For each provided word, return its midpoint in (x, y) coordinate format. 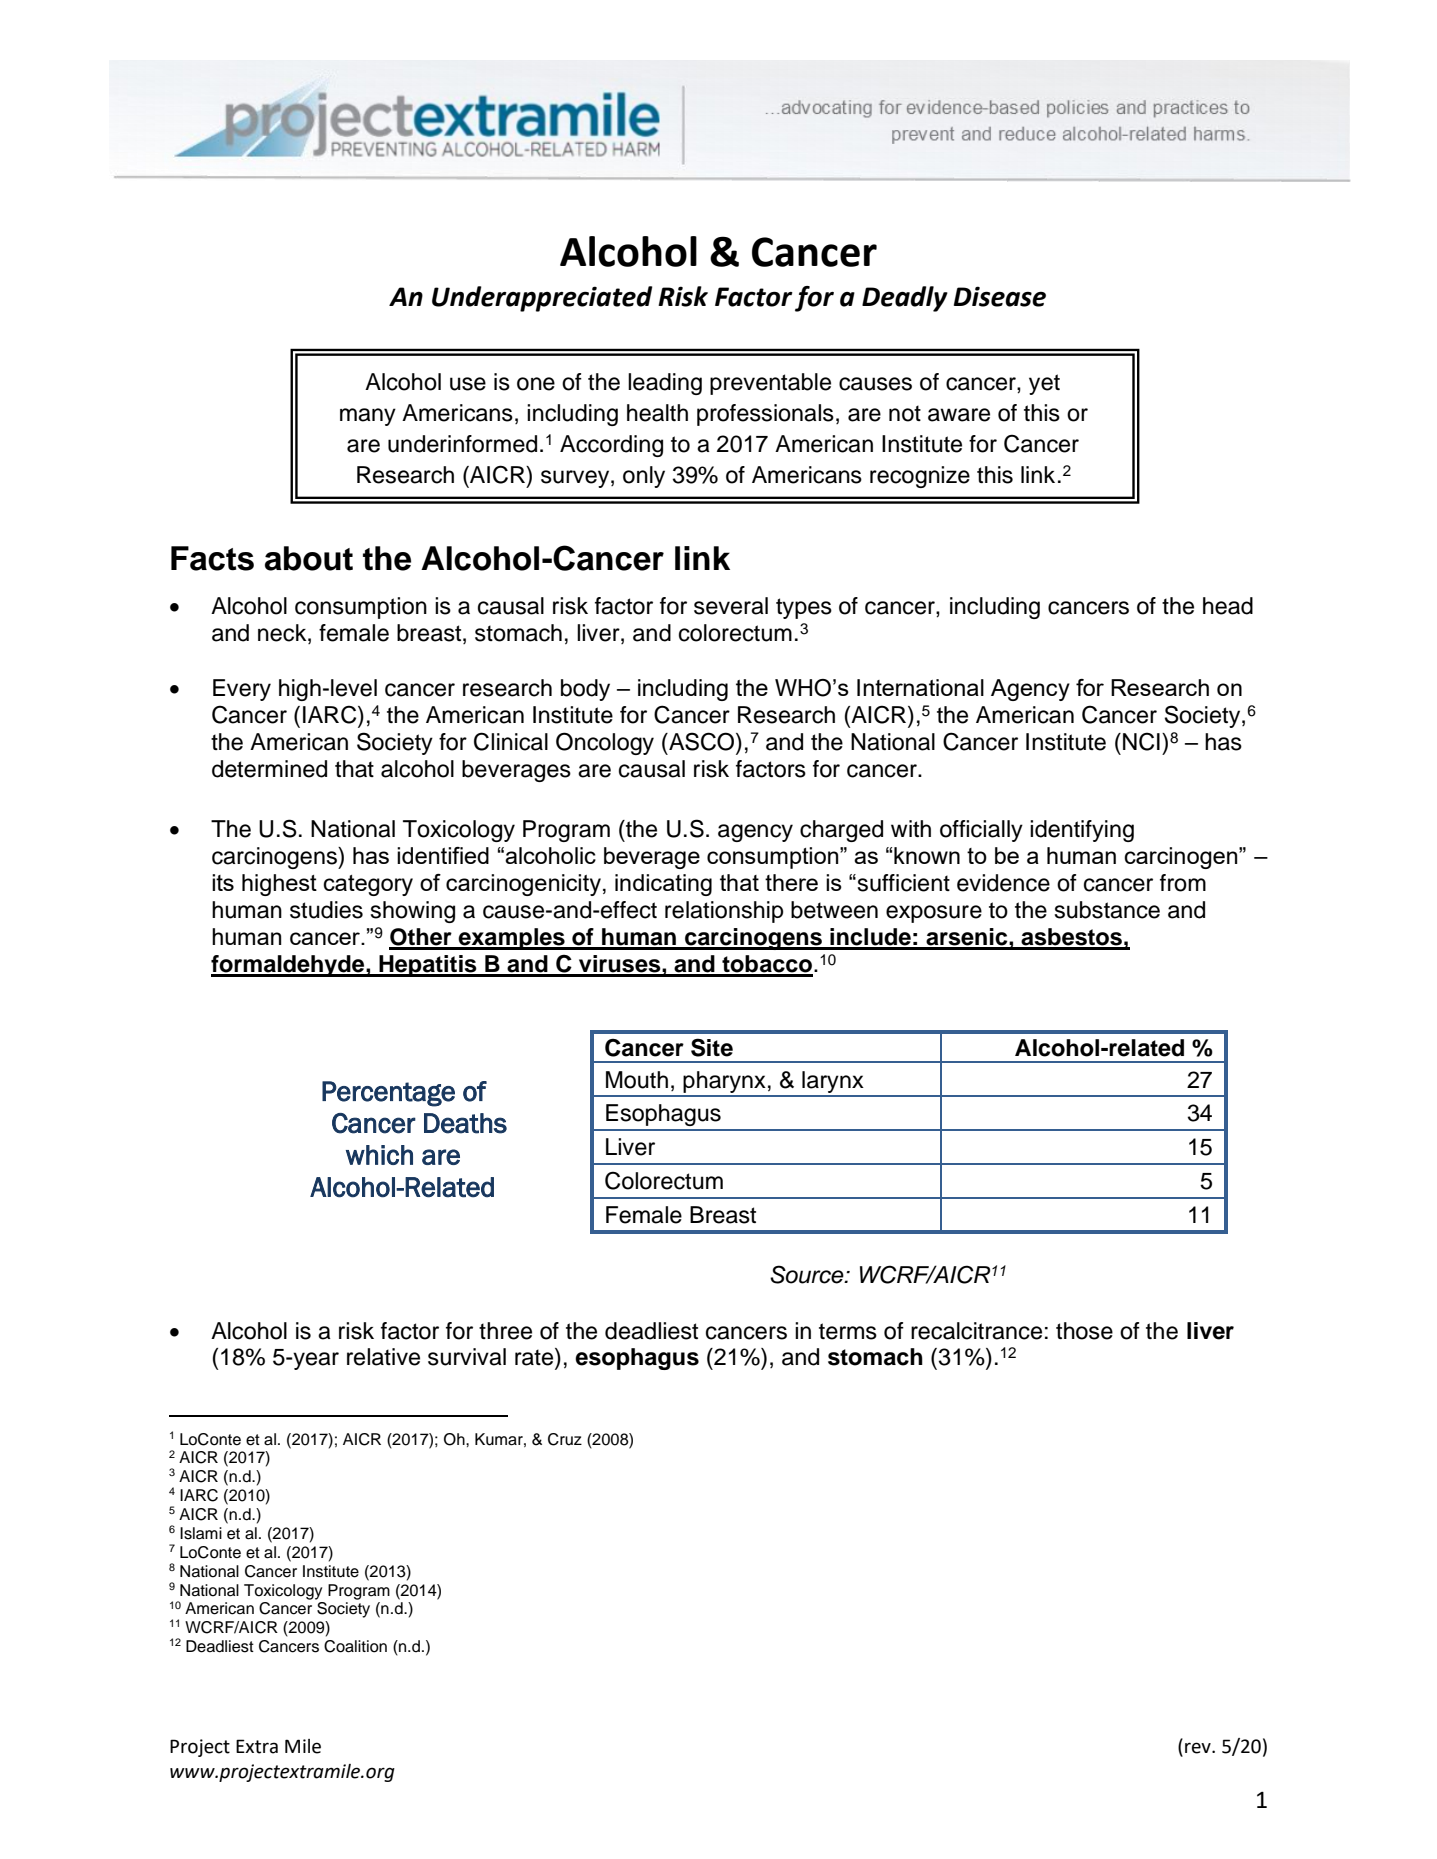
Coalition (355, 1646)
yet (1044, 384)
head (1228, 606)
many (368, 417)
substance (1107, 910)
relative (383, 1357)
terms (848, 1331)
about (309, 558)
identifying (1082, 831)
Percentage (388, 1094)
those (1084, 1331)
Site (712, 1047)
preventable (770, 384)
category (368, 885)
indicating (663, 885)
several (731, 606)
